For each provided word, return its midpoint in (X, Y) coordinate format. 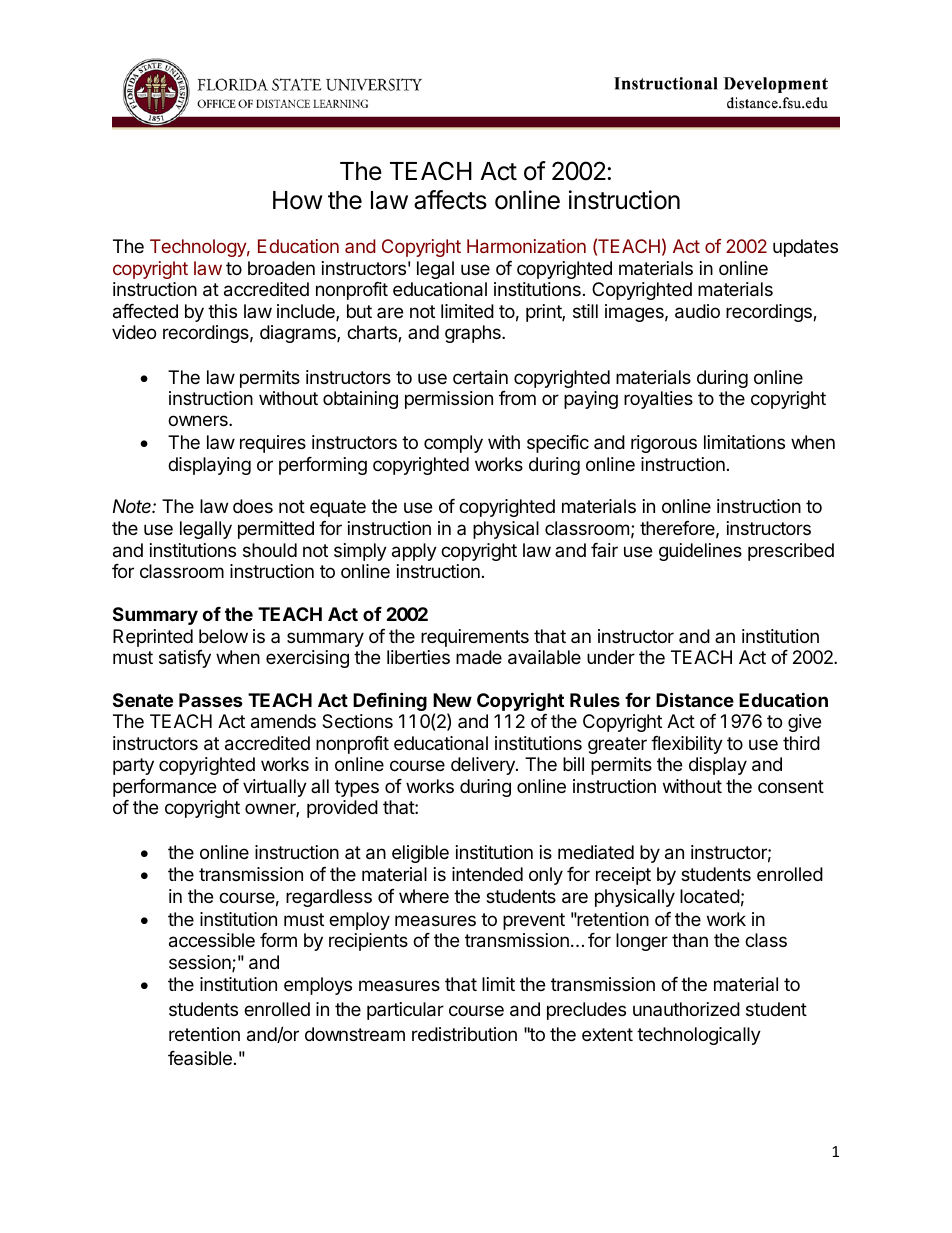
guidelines (700, 552)
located (710, 896)
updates (805, 248)
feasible (200, 1058)
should (270, 550)
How (298, 200)
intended (487, 874)
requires (273, 444)
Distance (695, 699)
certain (480, 377)
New (452, 700)
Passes (211, 700)
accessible (212, 940)
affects (450, 200)
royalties (658, 400)
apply (414, 552)
